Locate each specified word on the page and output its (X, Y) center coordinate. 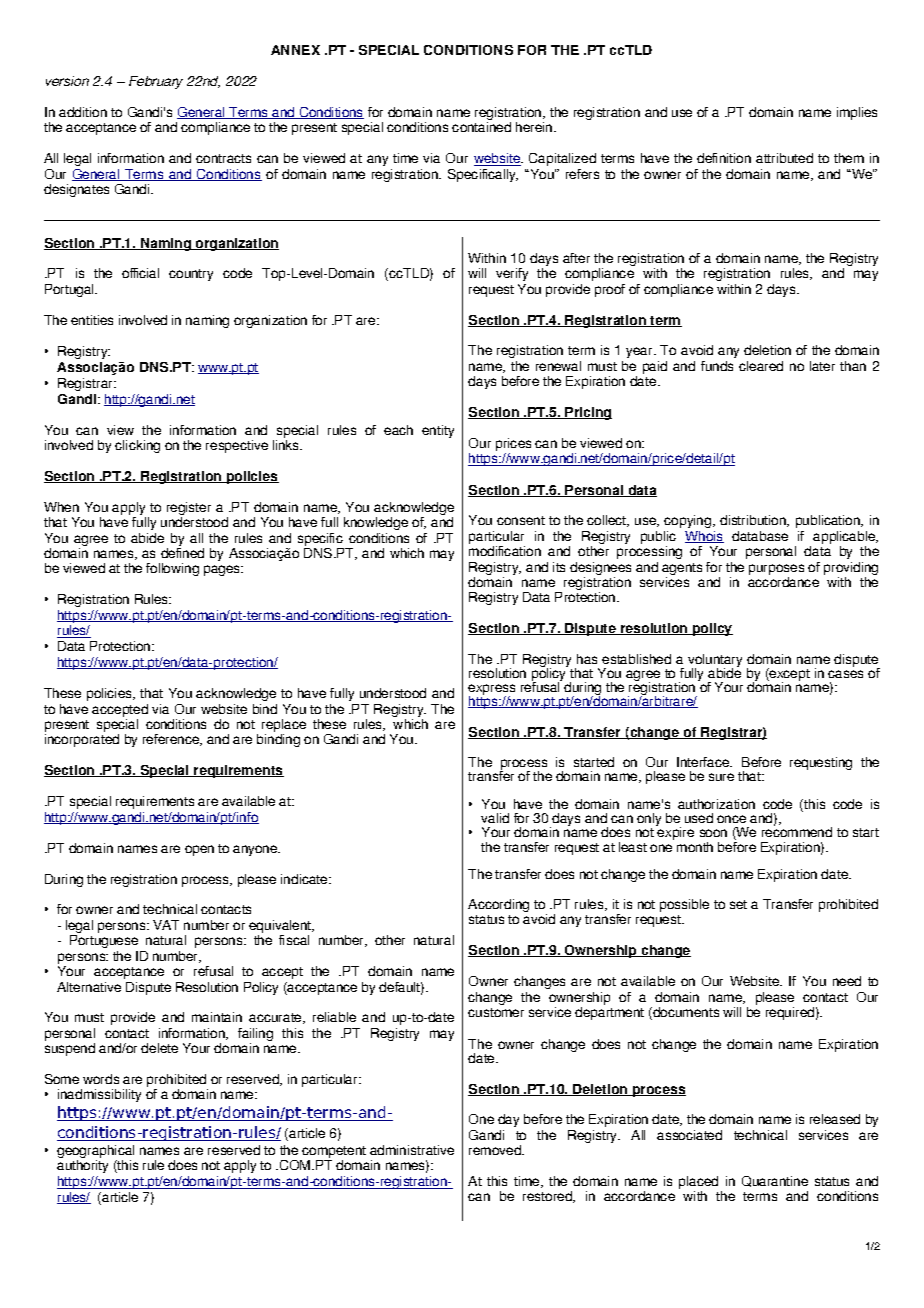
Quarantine (775, 1181)
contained (481, 127)
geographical (95, 1153)
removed (496, 1150)
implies (857, 113)
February (156, 82)
